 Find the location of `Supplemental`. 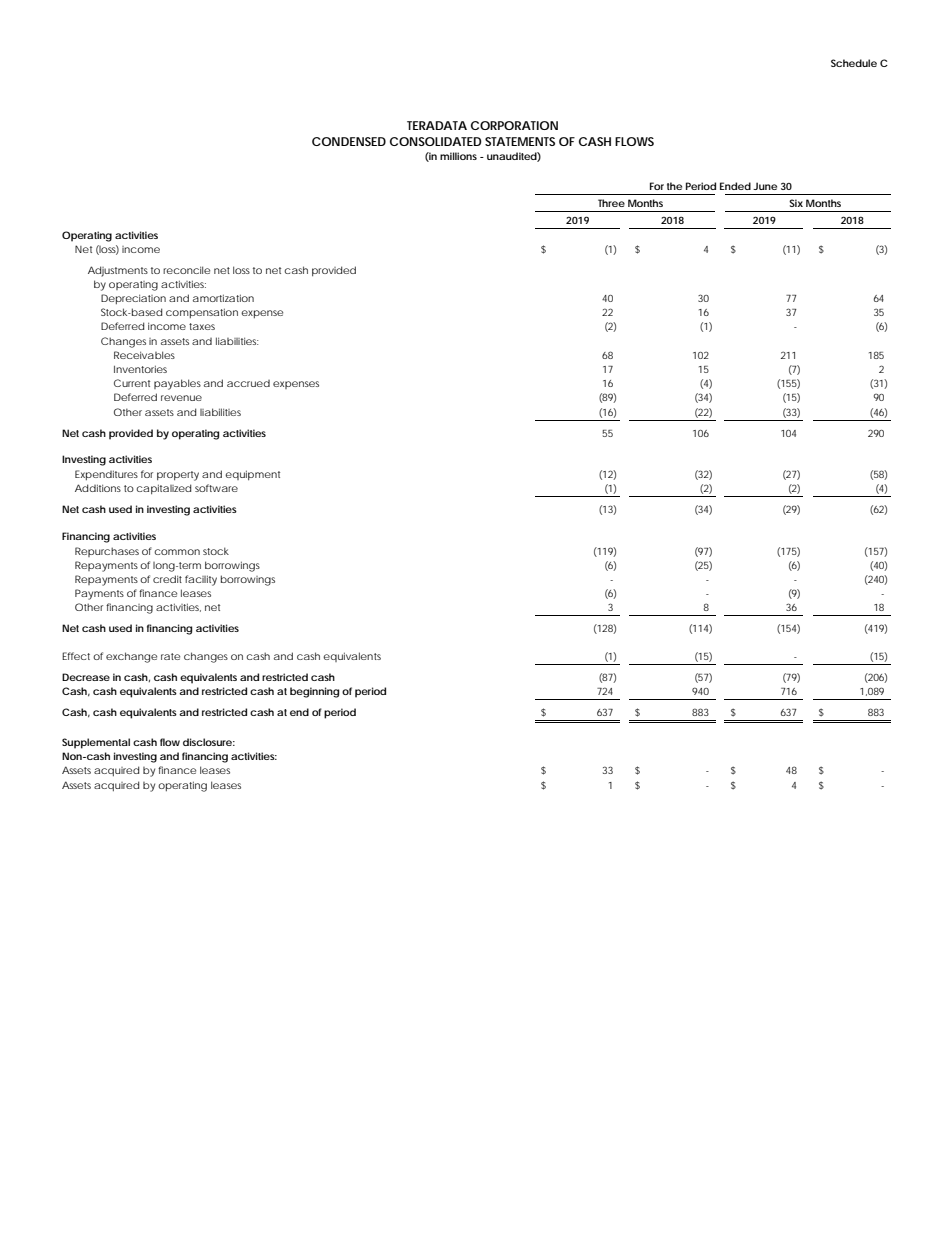

Supplemental is located at coordinates (96, 743).
